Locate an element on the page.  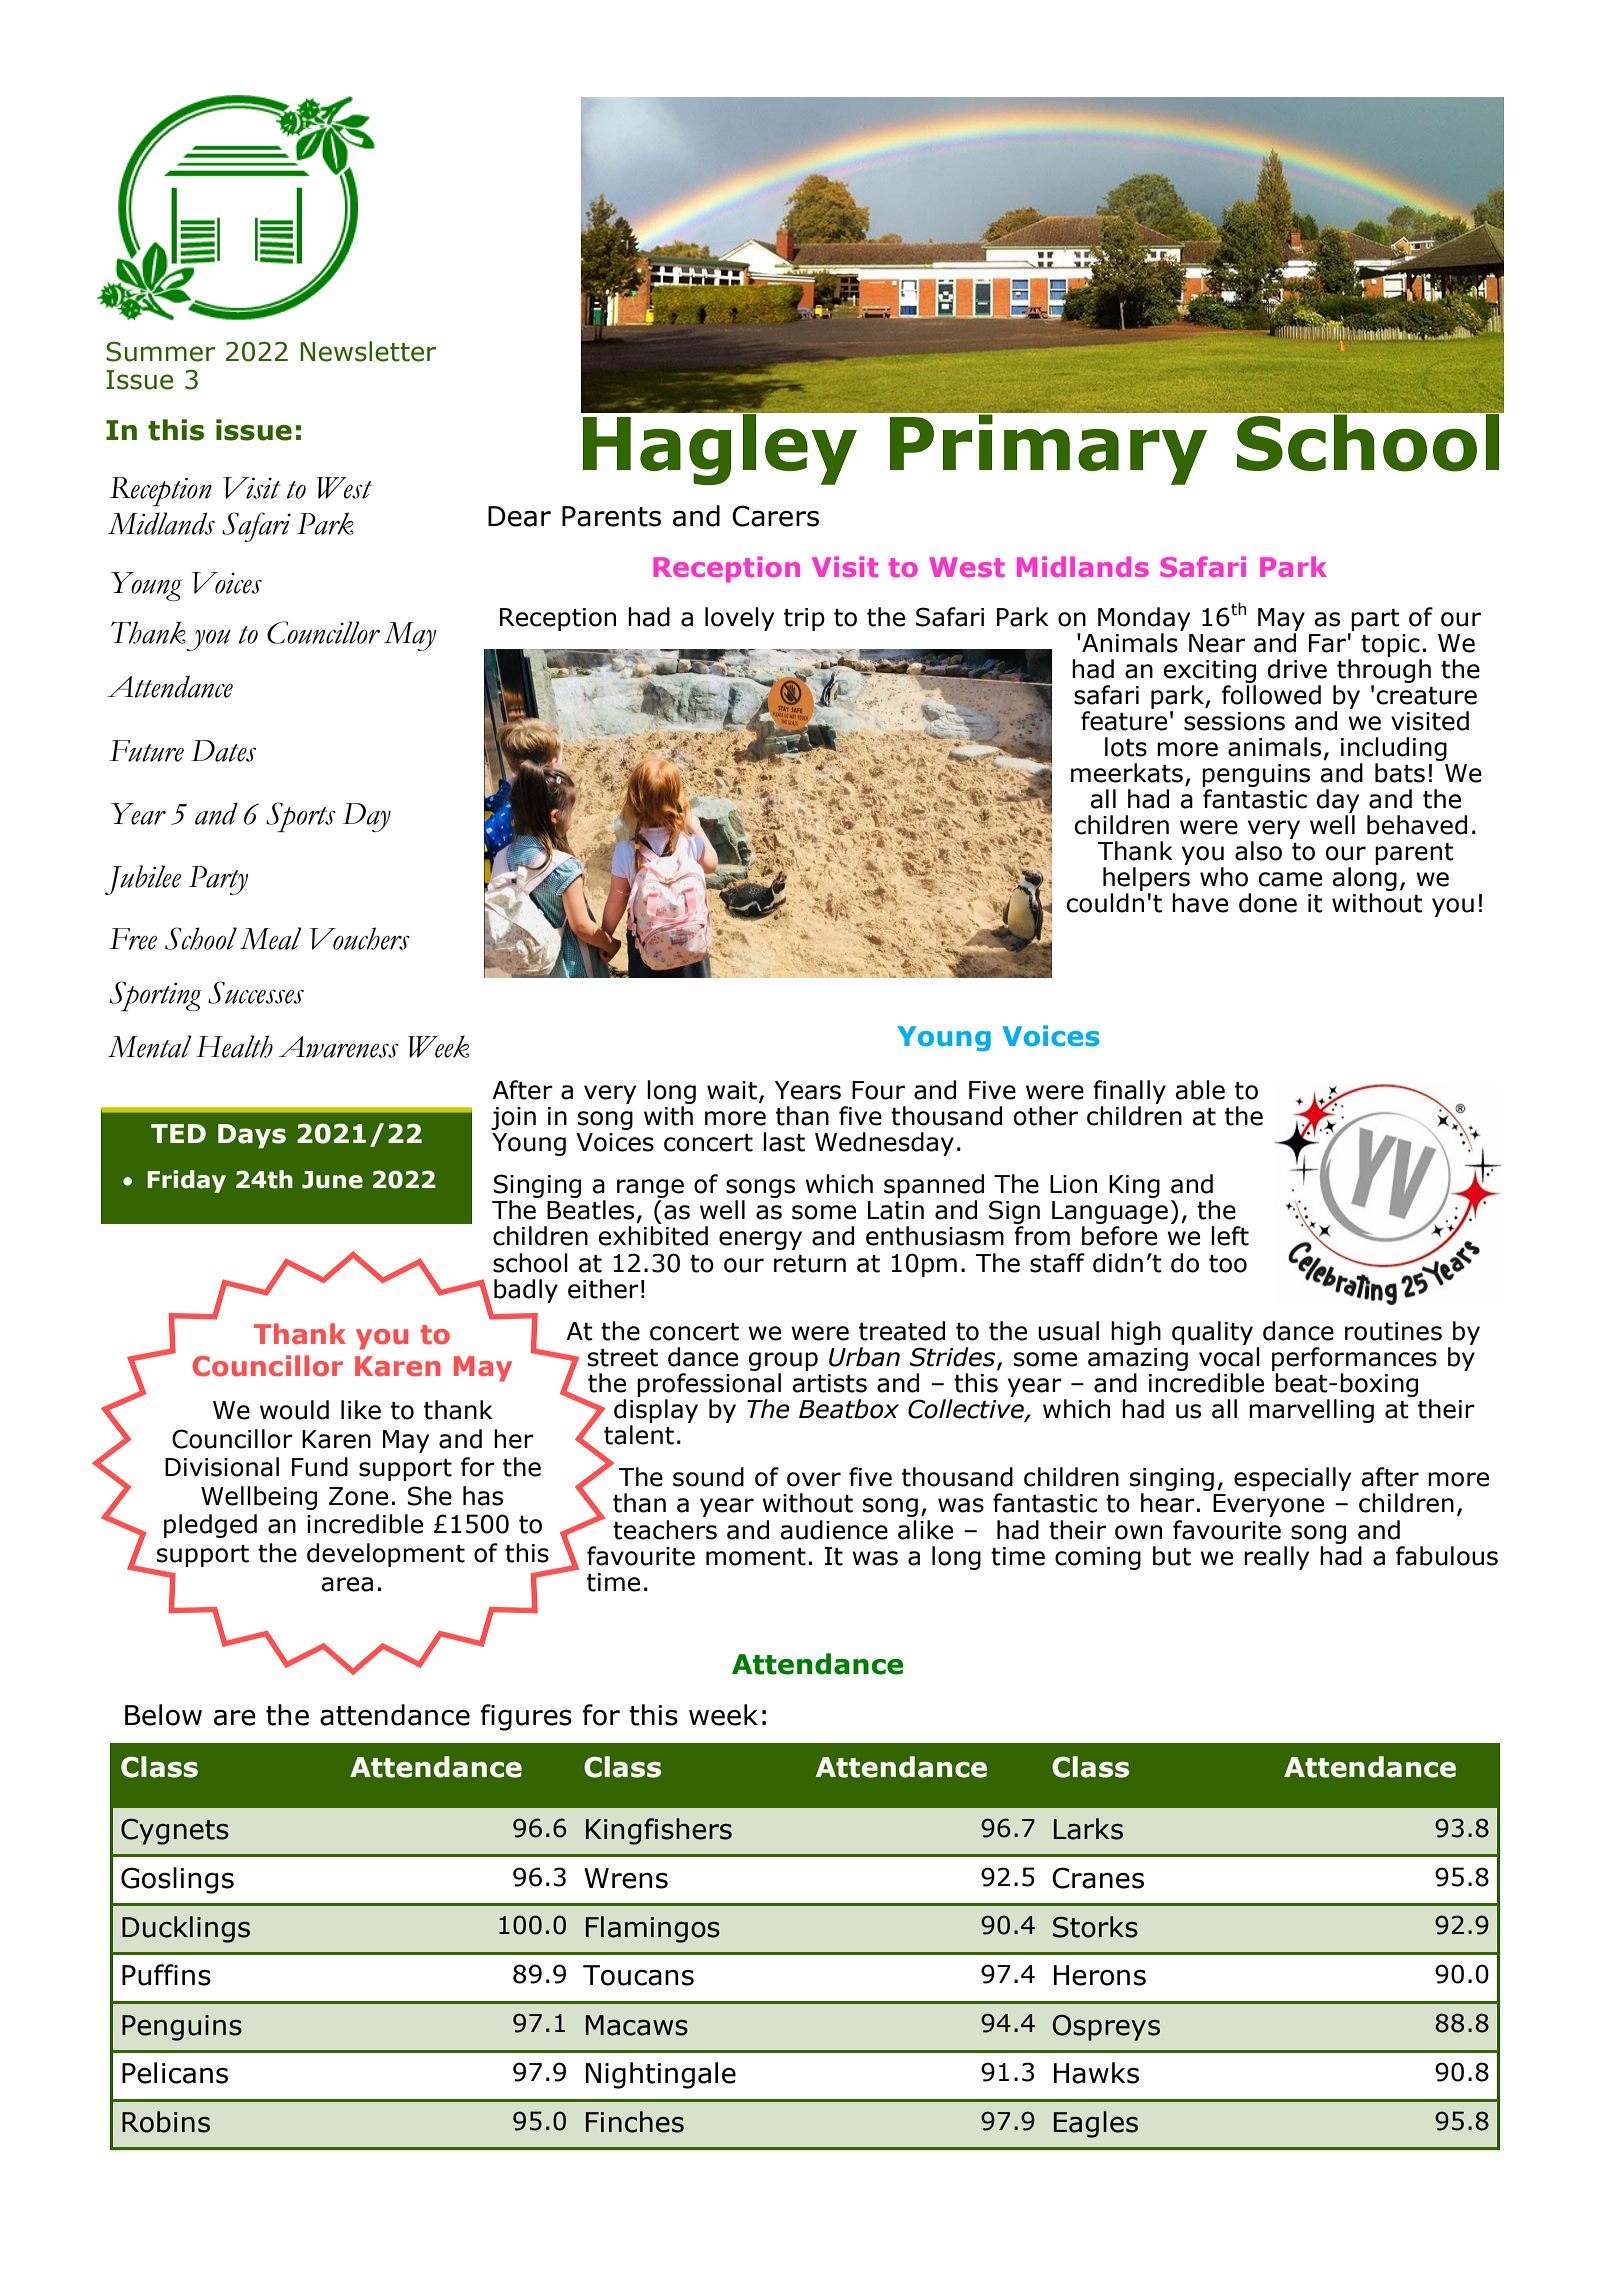
audience is located at coordinates (834, 1530).
